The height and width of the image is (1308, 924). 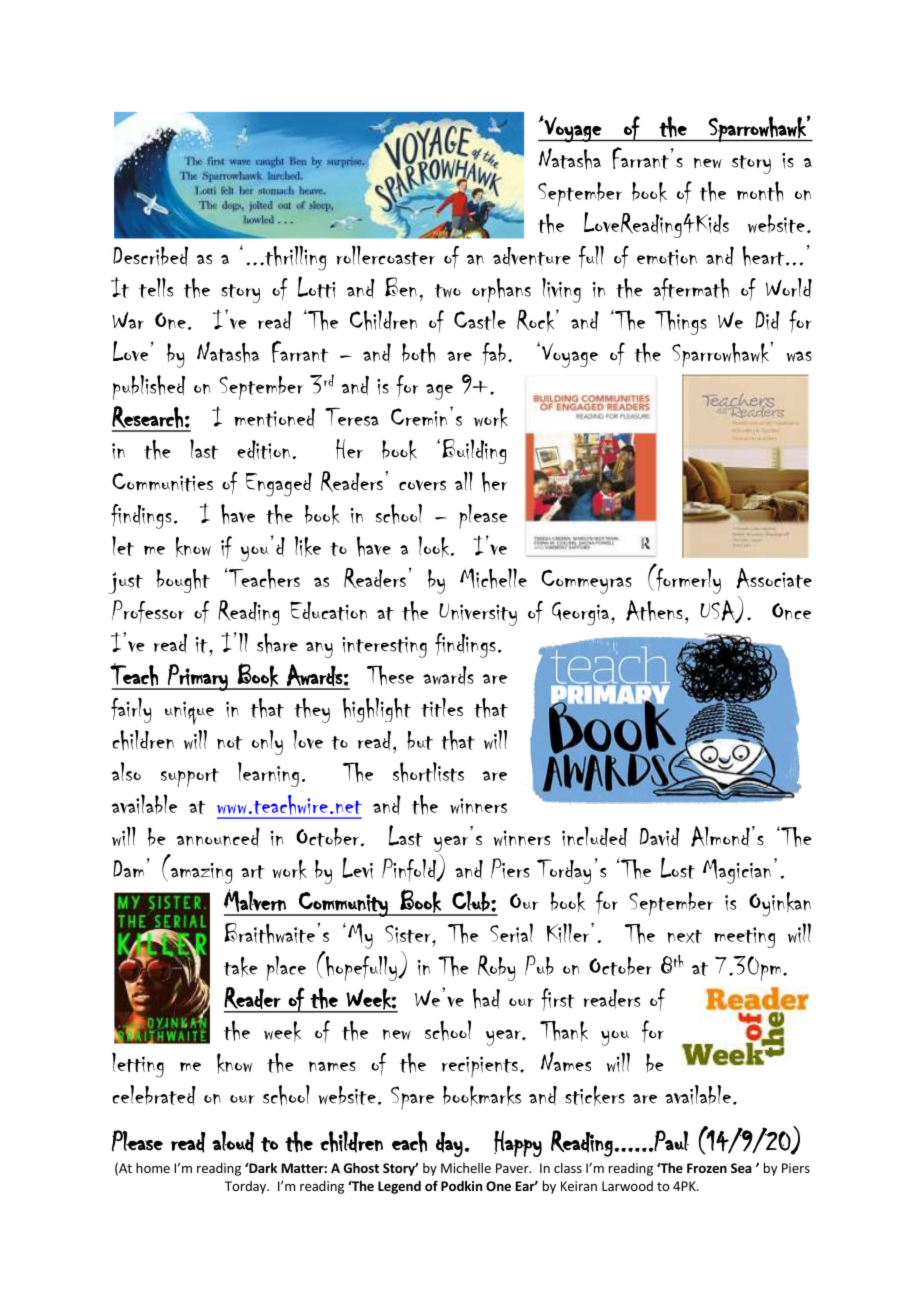 I want to click on shortlists, so click(x=428, y=772).
